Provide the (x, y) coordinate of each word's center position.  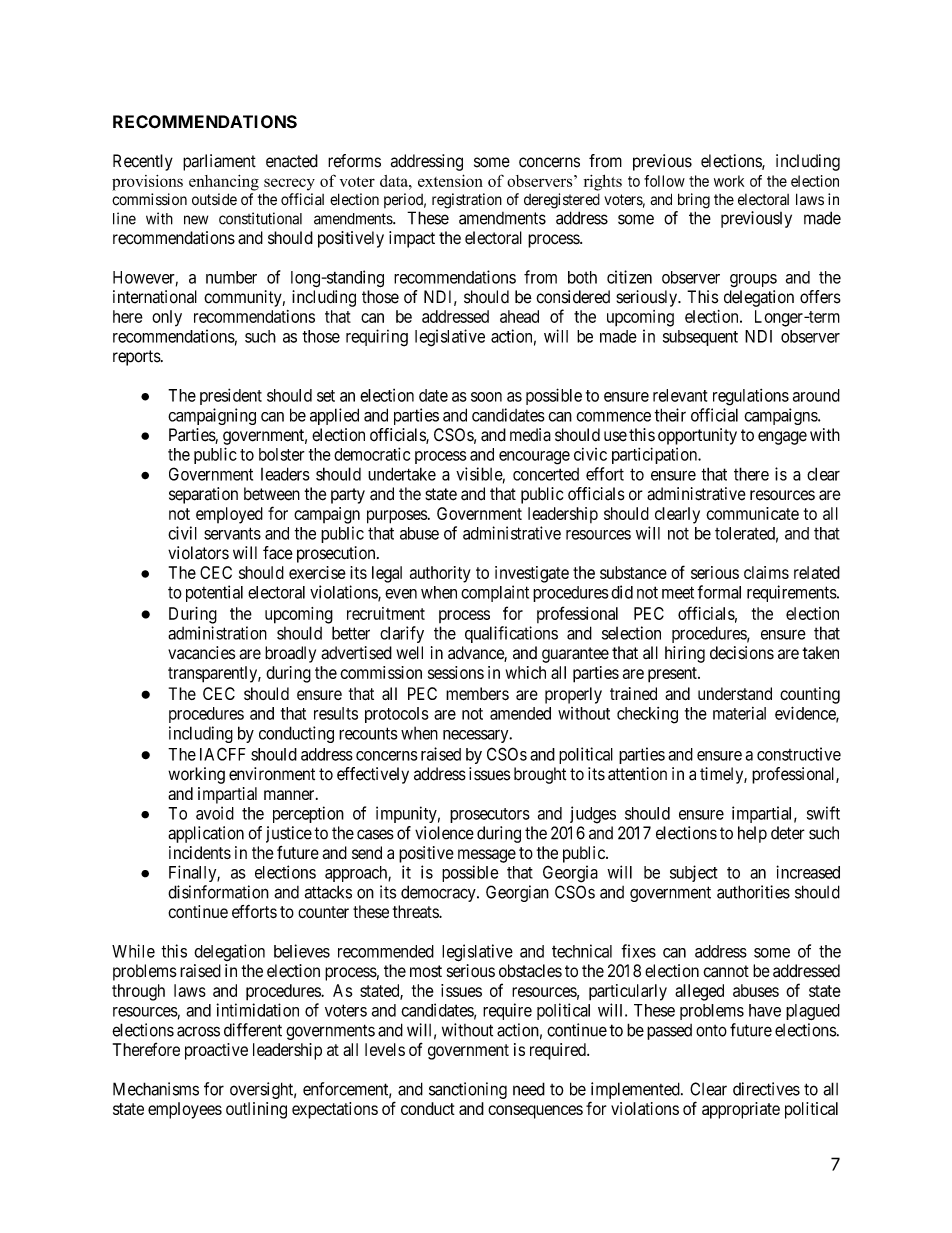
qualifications (511, 634)
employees (185, 1110)
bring (694, 201)
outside (214, 199)
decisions (742, 653)
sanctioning (468, 1090)
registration (467, 201)
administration (217, 633)
